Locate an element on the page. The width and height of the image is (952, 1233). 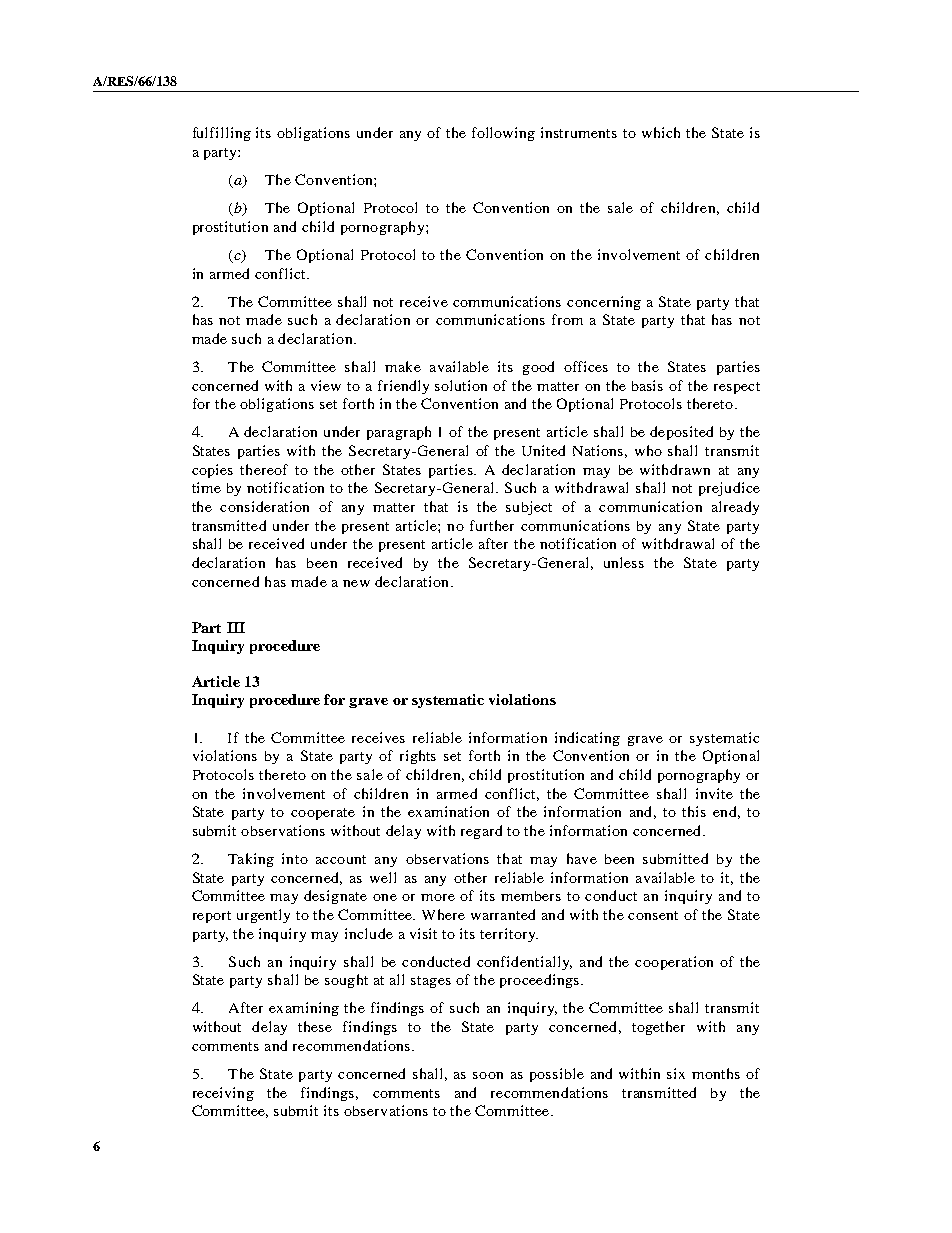
fulfilling is located at coordinates (222, 134).
